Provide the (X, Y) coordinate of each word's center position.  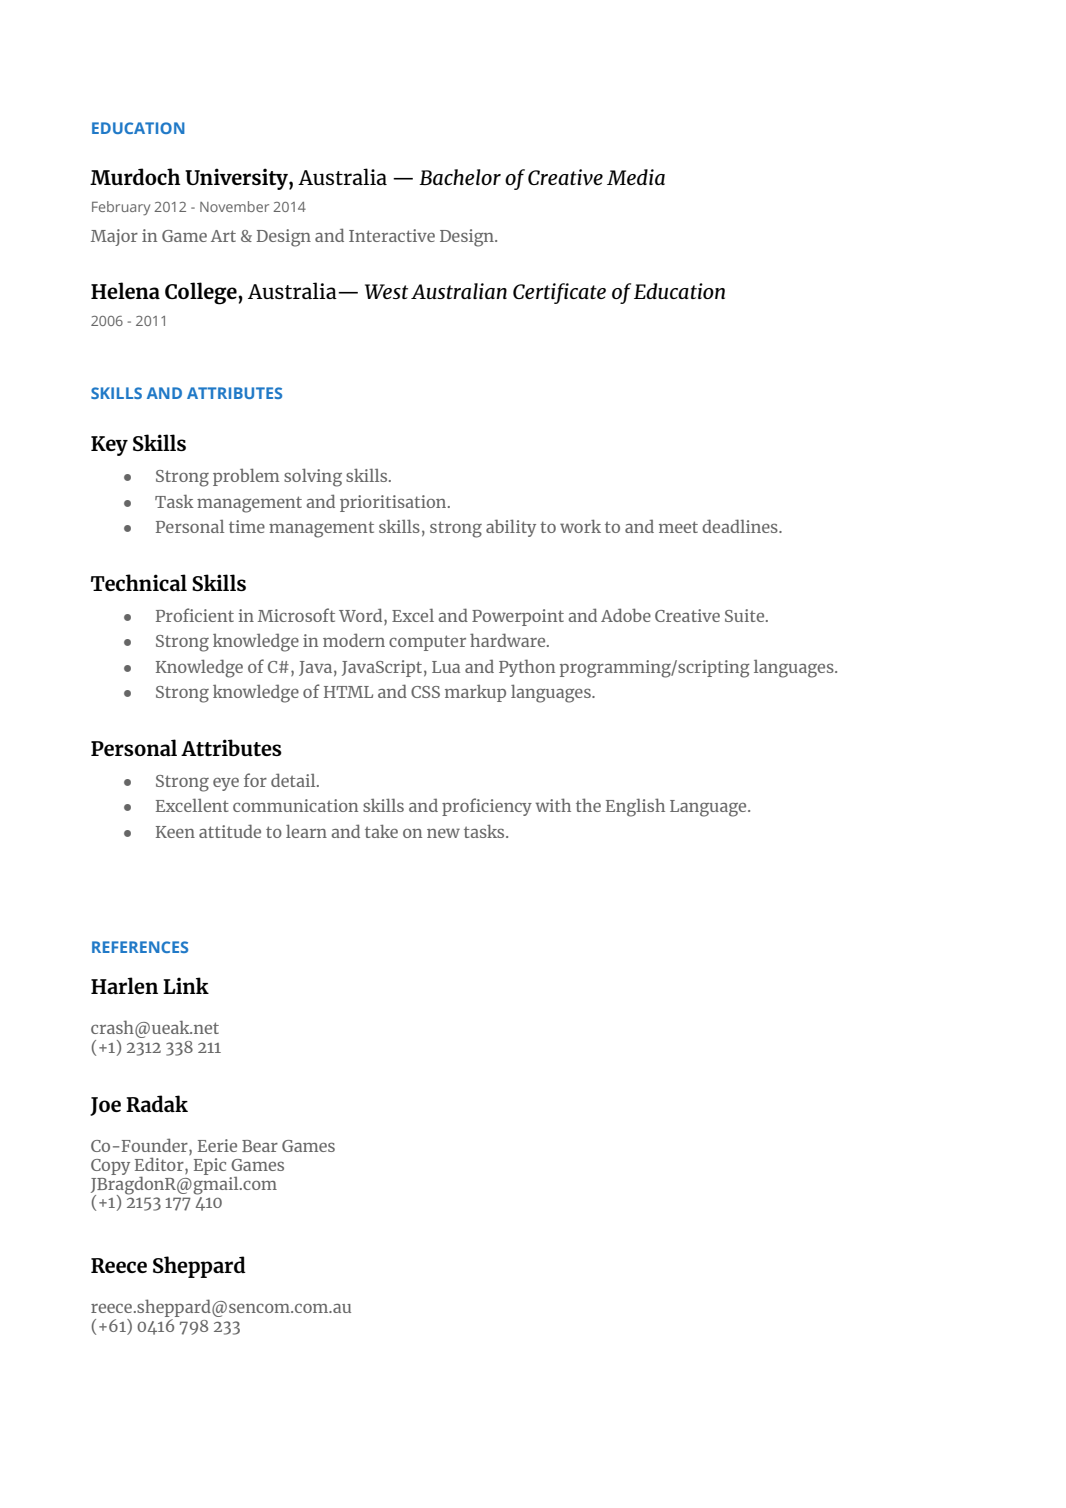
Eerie (217, 1145)
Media (636, 177)
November (234, 206)
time (247, 526)
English (635, 807)
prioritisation (394, 503)
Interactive (392, 235)
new (443, 833)
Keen (175, 832)
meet (678, 527)
